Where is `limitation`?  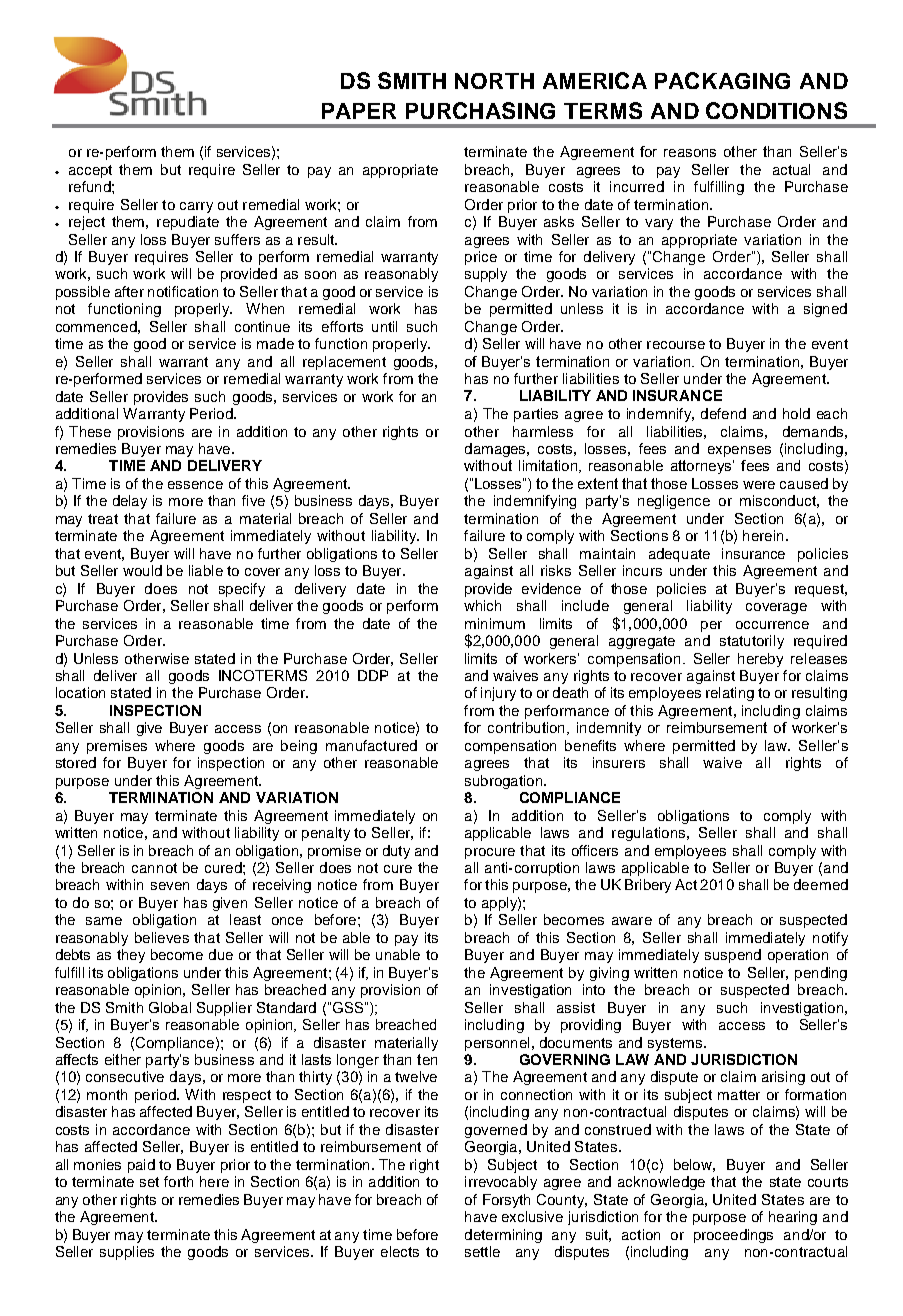 limitation is located at coordinates (549, 466).
